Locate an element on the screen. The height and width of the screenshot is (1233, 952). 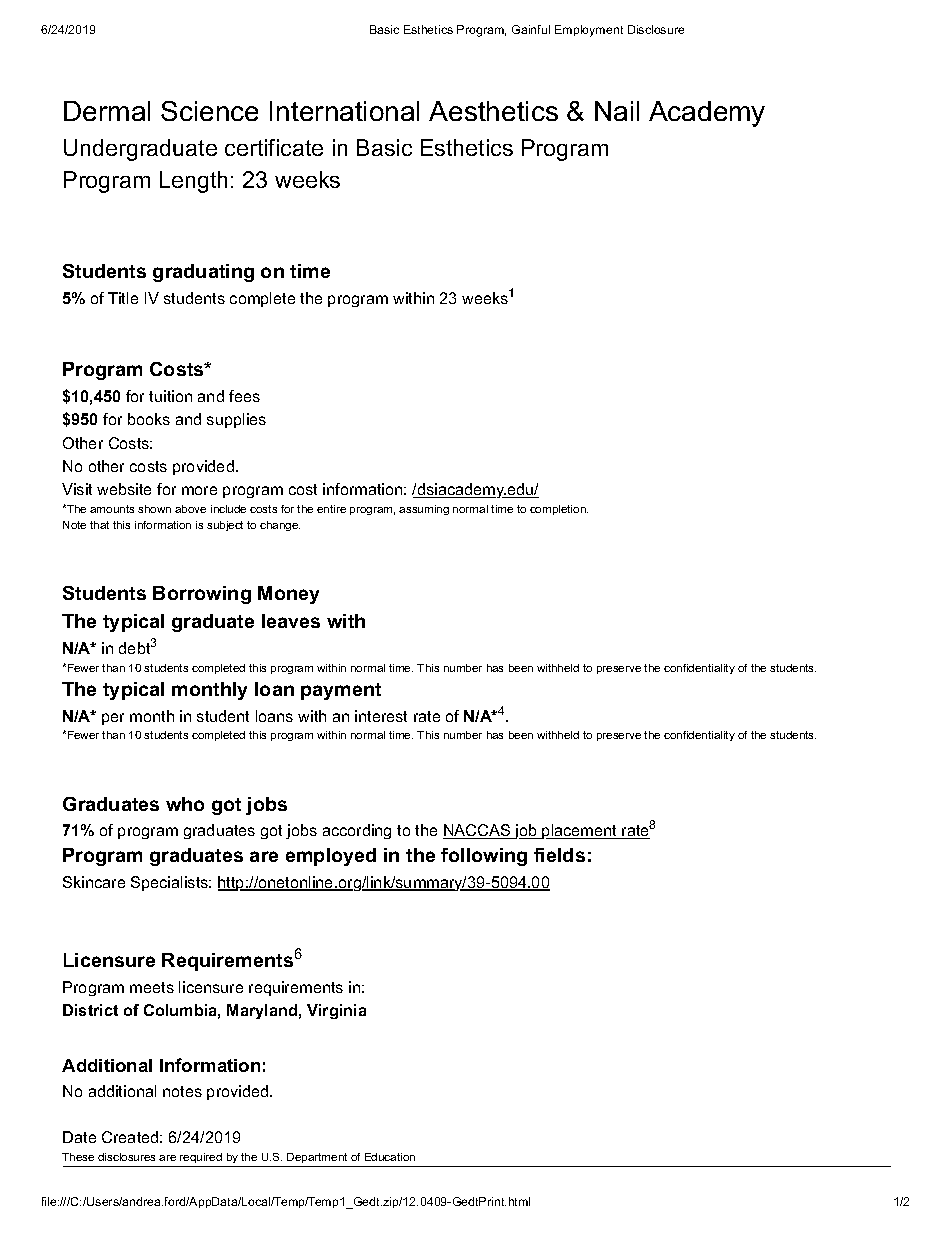
employed is located at coordinates (331, 857).
